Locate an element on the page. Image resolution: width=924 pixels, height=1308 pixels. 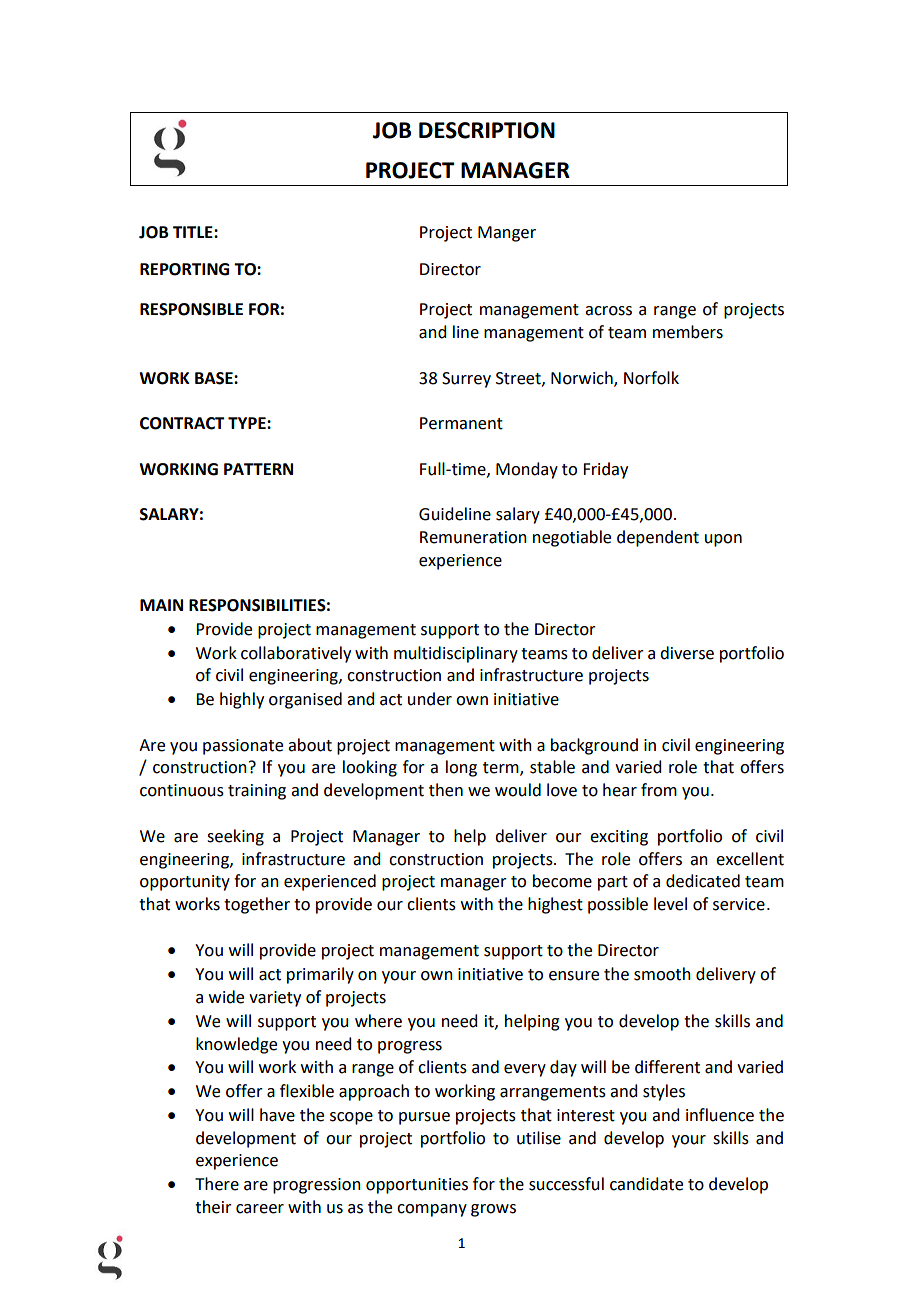
long is located at coordinates (461, 768).
